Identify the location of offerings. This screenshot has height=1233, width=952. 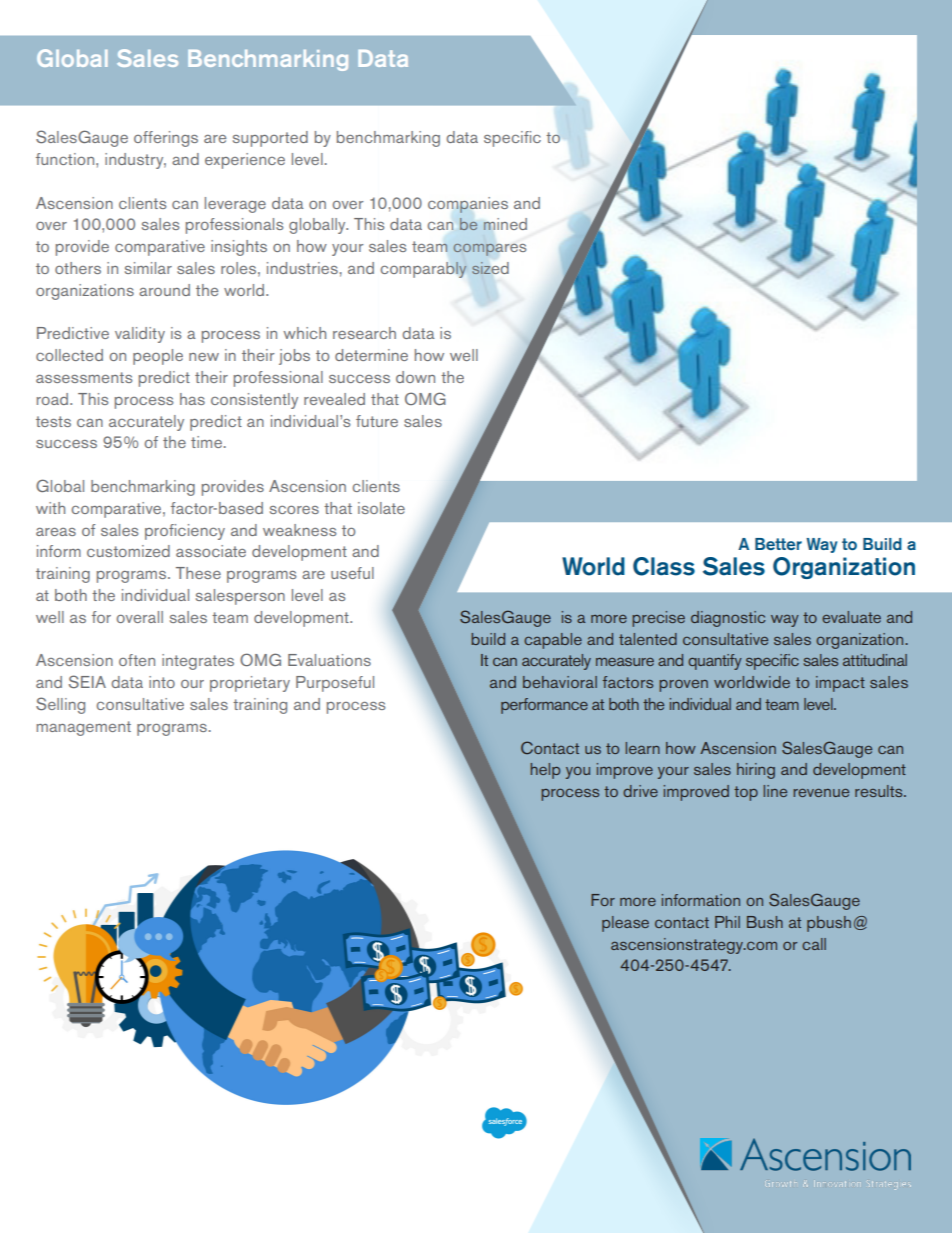
(166, 139).
